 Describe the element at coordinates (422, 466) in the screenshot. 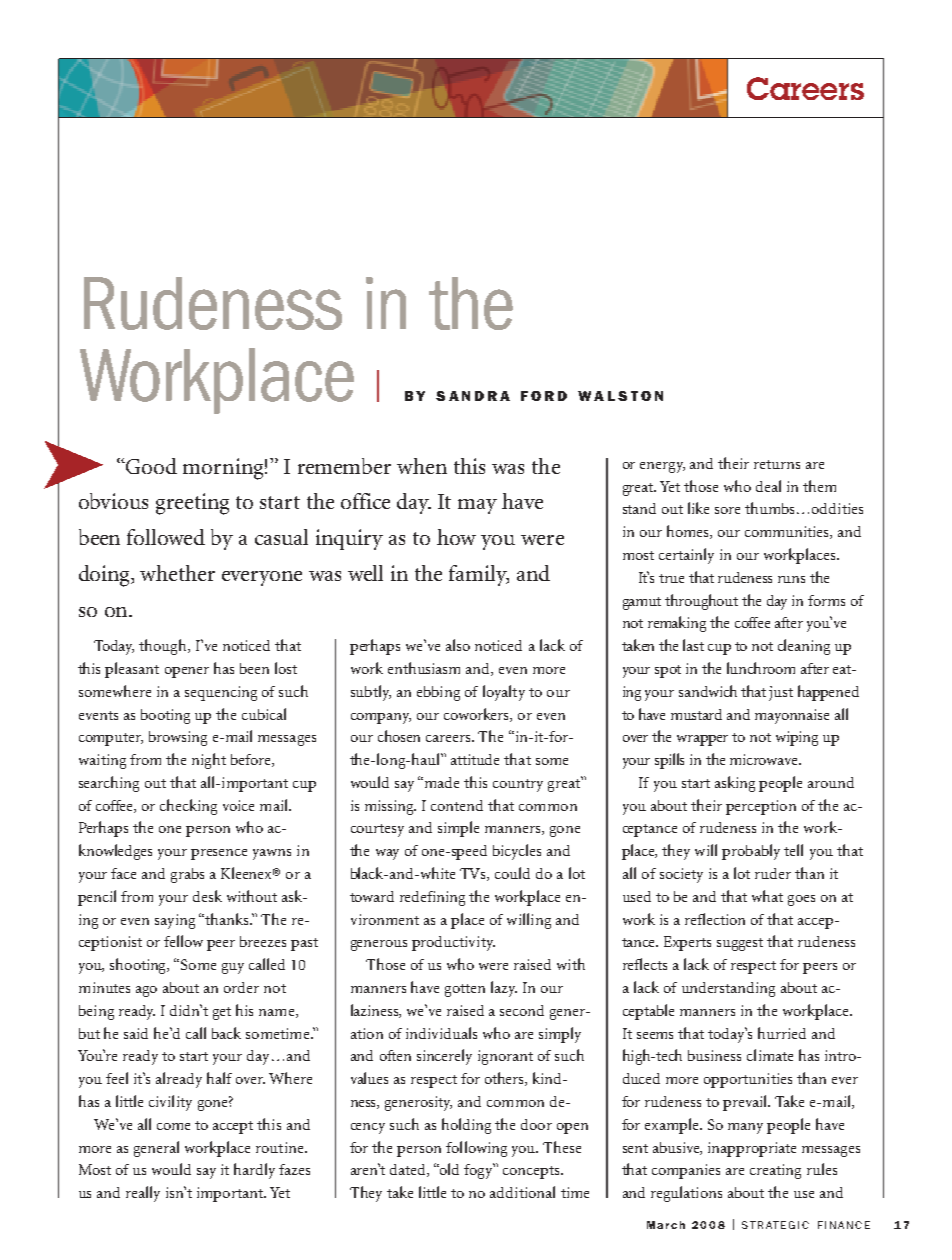

I see `when` at that location.
